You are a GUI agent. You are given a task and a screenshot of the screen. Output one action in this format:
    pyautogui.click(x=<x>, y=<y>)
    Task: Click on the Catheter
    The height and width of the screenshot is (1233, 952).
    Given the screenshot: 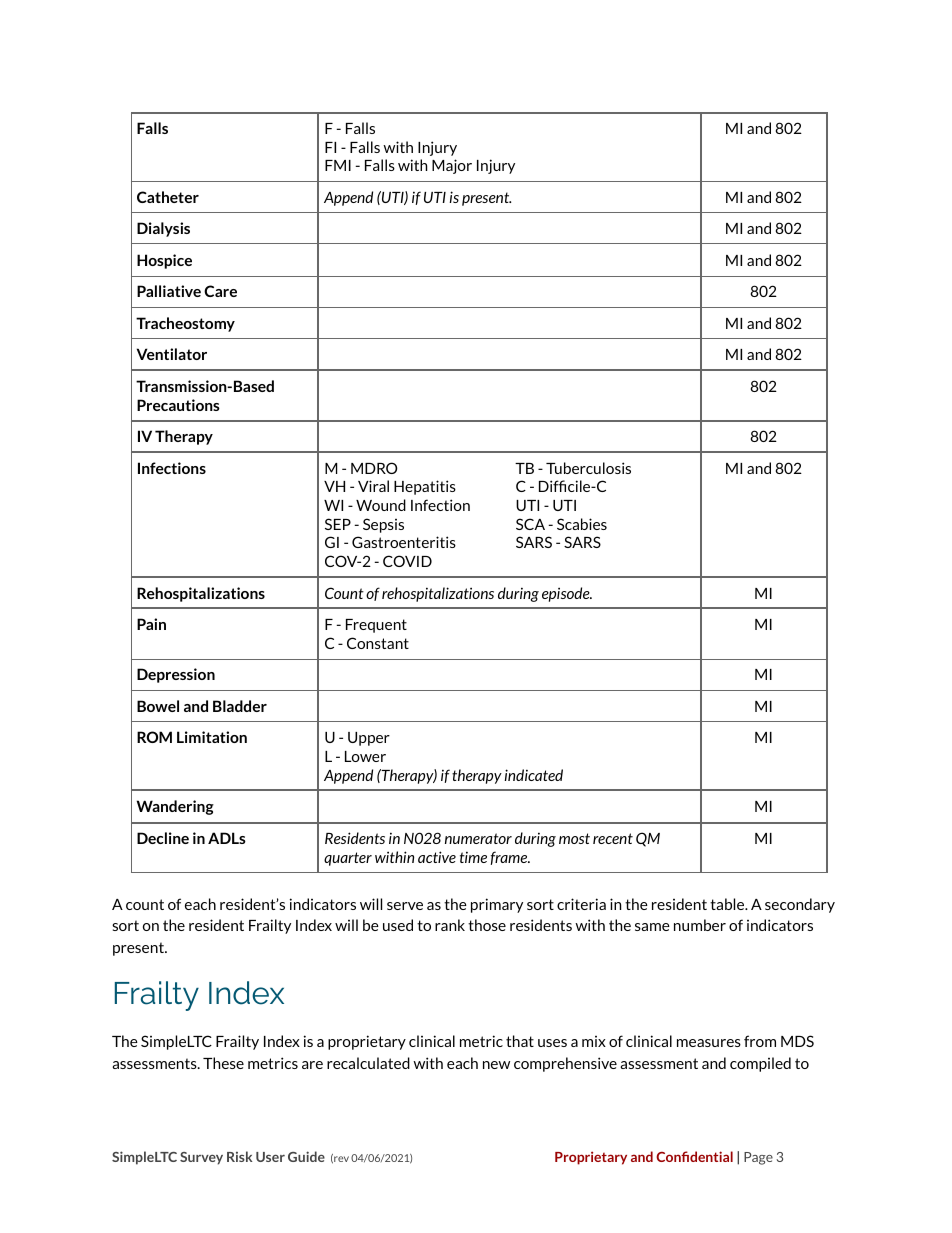 What is the action you would take?
    pyautogui.click(x=168, y=197)
